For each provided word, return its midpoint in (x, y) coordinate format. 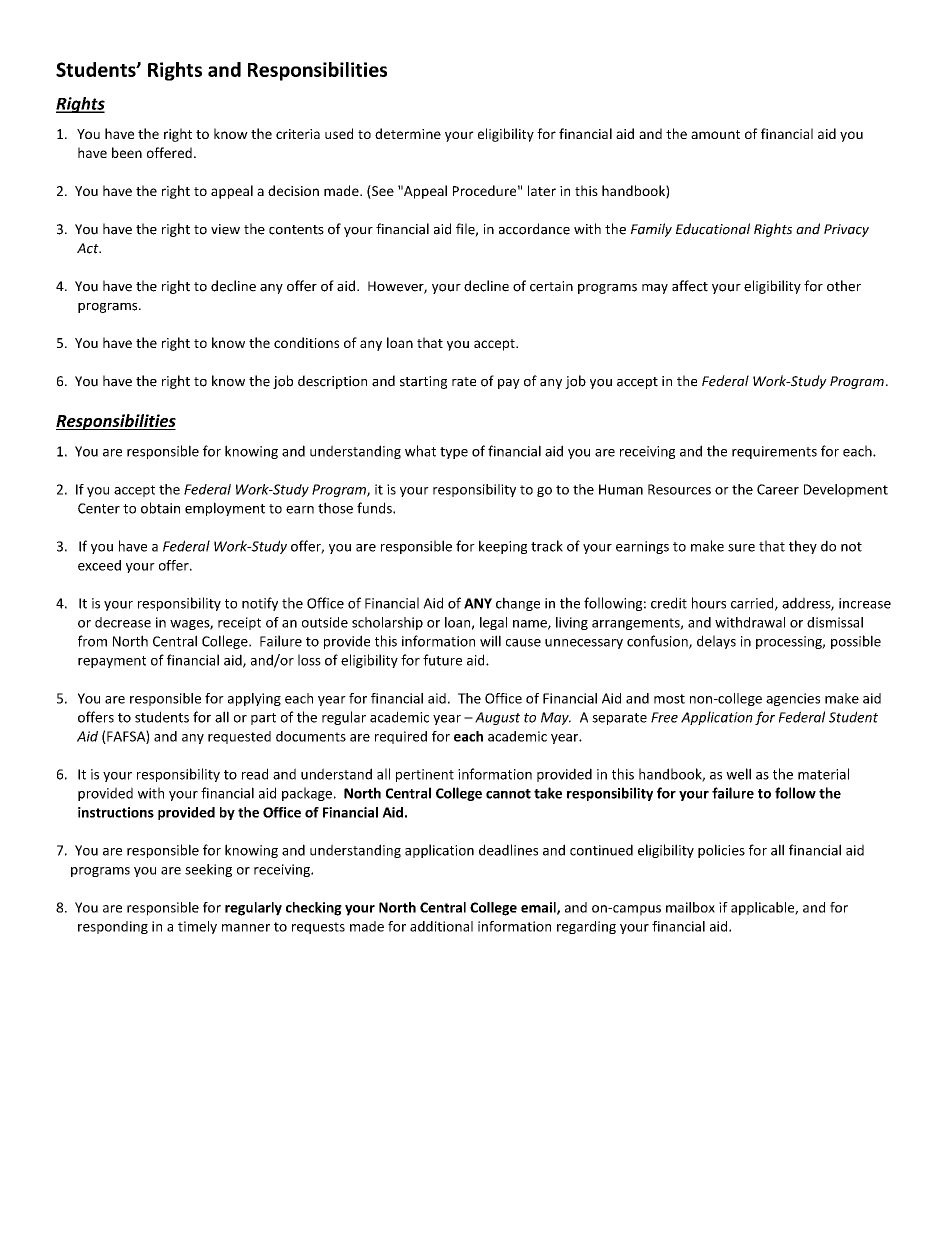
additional (441, 926)
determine (408, 133)
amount (715, 134)
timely (197, 927)
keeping (503, 547)
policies (721, 851)
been (127, 152)
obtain (160, 508)
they (803, 547)
